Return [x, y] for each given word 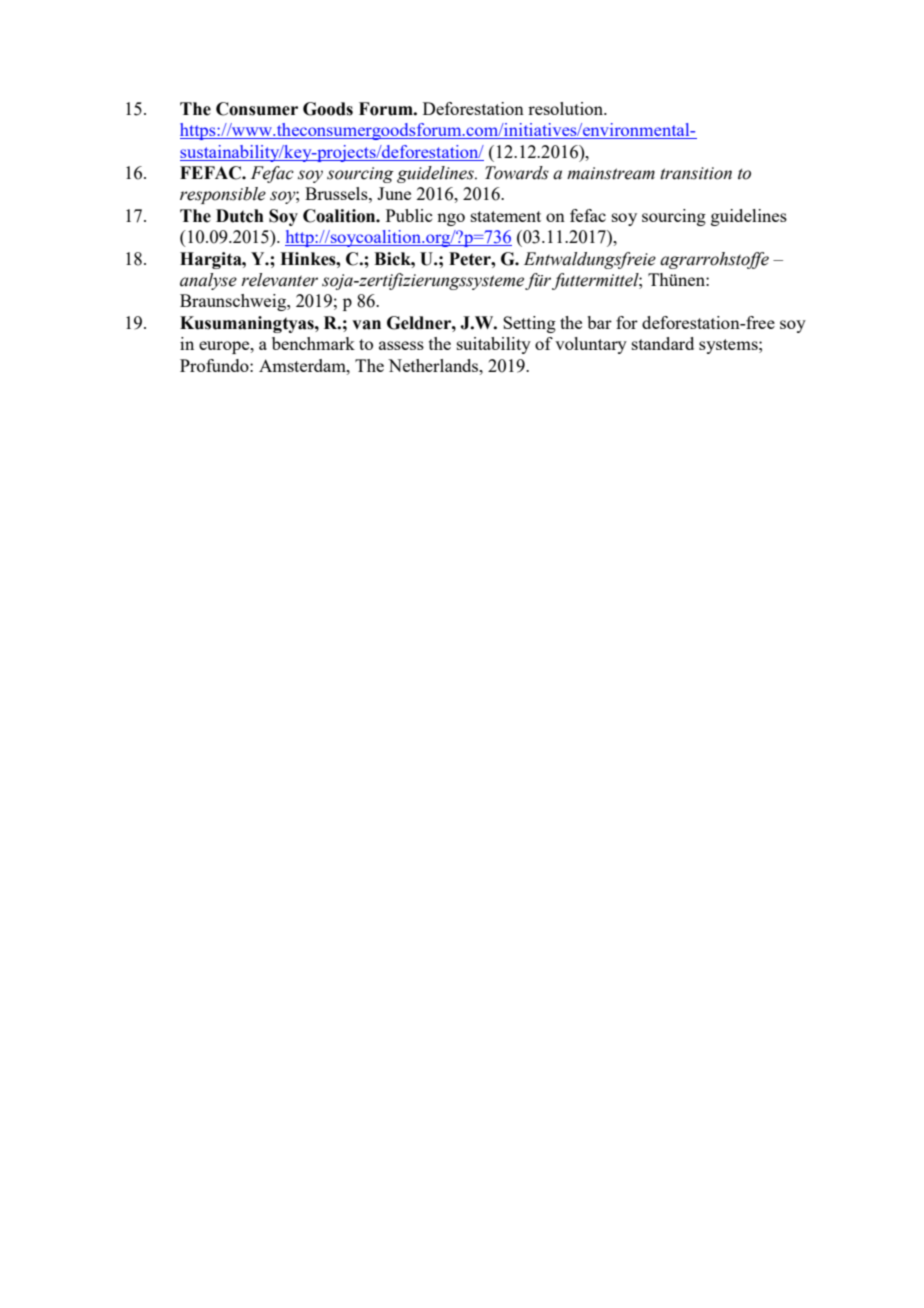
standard [663, 343]
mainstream [611, 173]
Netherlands [434, 365]
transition [696, 173]
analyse [208, 281]
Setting [529, 324]
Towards [517, 173]
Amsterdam [303, 365]
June [394, 193]
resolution [567, 108]
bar [599, 322]
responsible [223, 195]
